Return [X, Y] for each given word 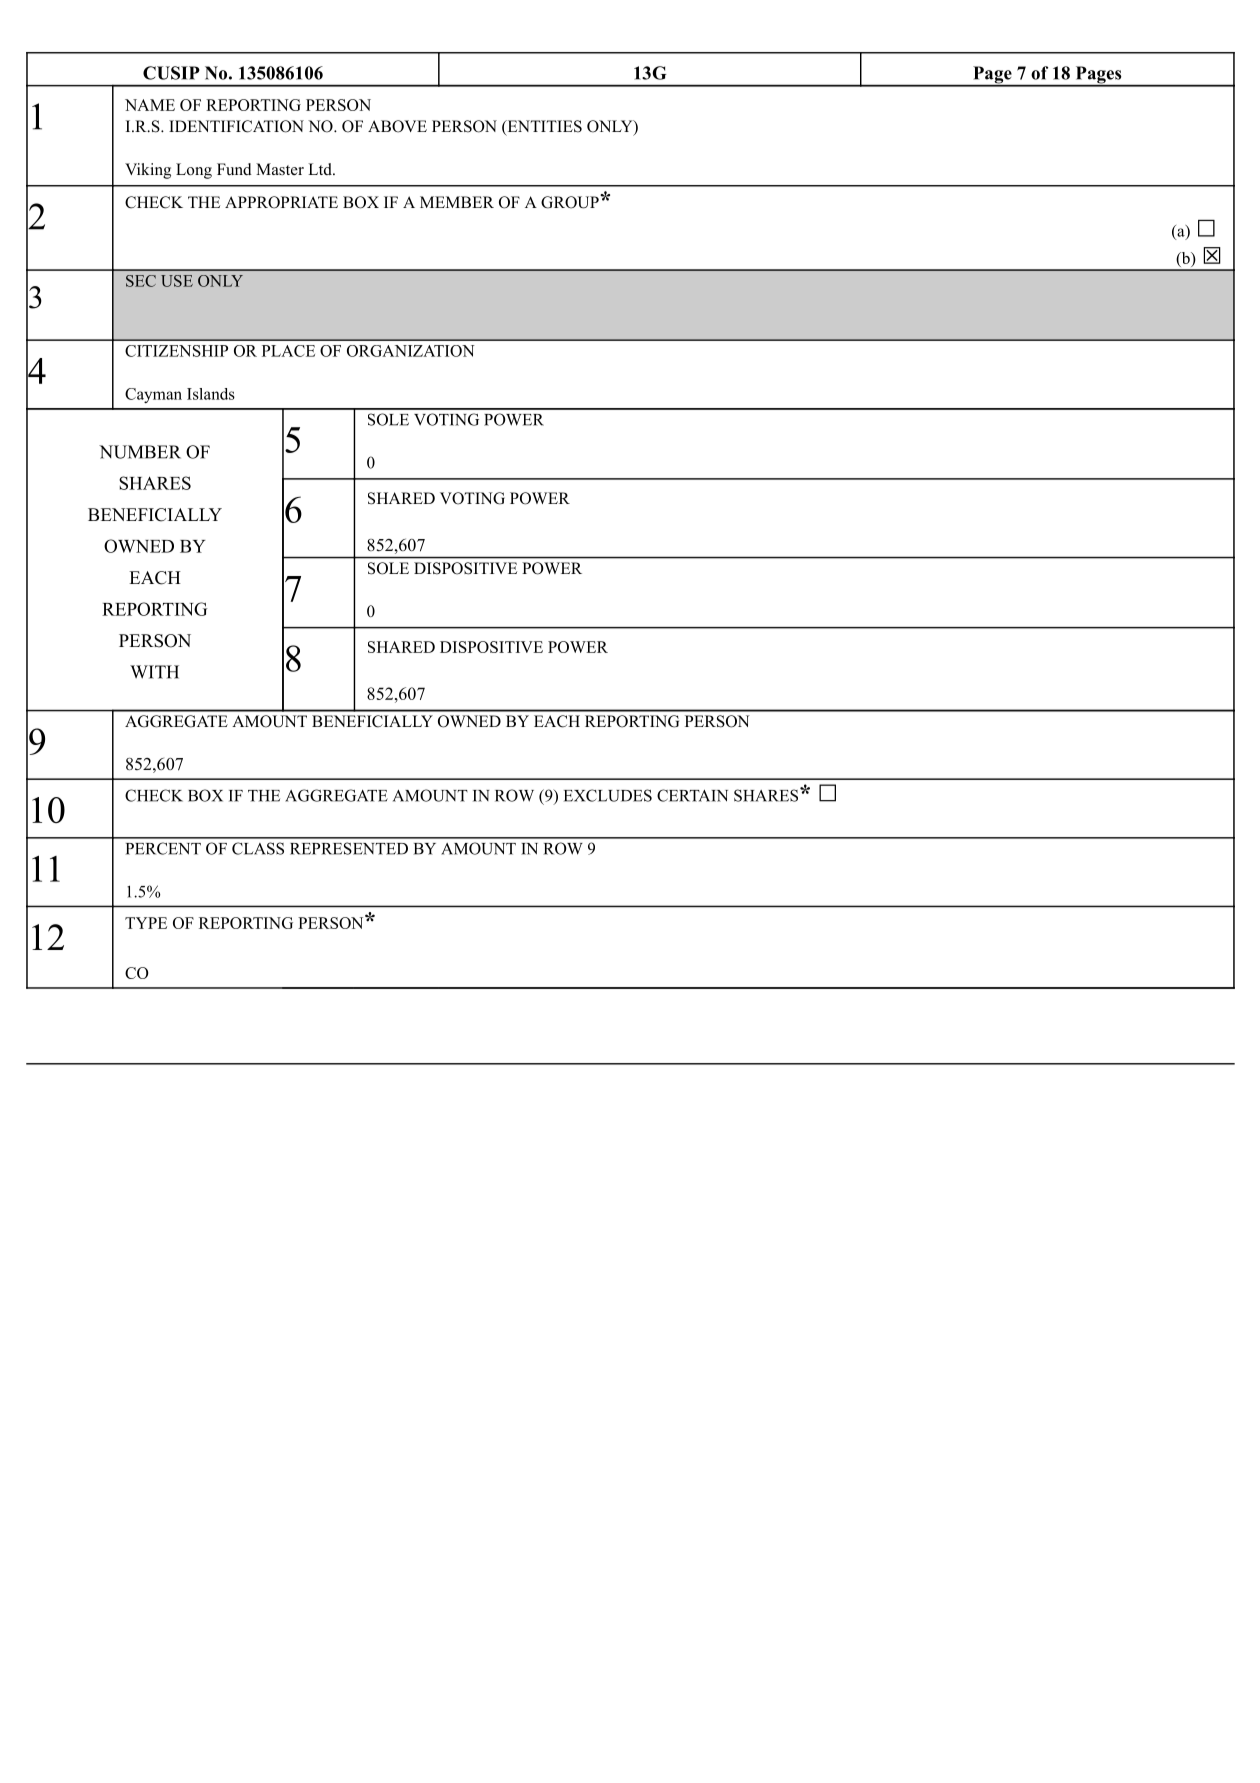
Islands [211, 394]
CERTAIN [692, 795]
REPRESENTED [349, 848]
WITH [154, 672]
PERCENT [163, 848]
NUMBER [140, 452]
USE [177, 281]
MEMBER [457, 202]
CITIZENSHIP [176, 351]
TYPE [146, 923]
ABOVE [397, 126]
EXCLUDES [608, 795]
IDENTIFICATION [236, 126]
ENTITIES [543, 127]
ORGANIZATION [411, 351]
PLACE [288, 351]
